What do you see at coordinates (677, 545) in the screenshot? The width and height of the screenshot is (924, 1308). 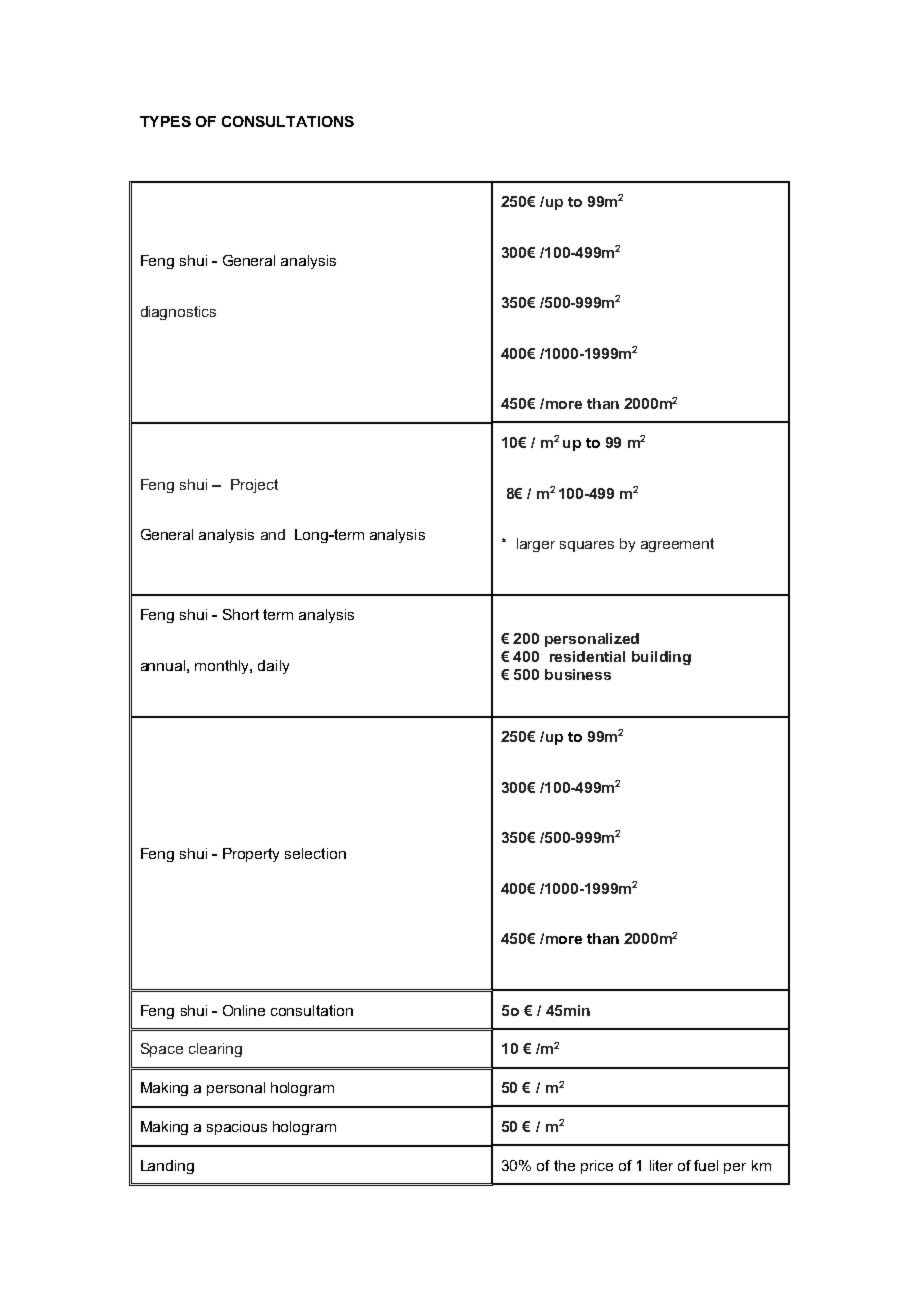 I see `agreement` at bounding box center [677, 545].
